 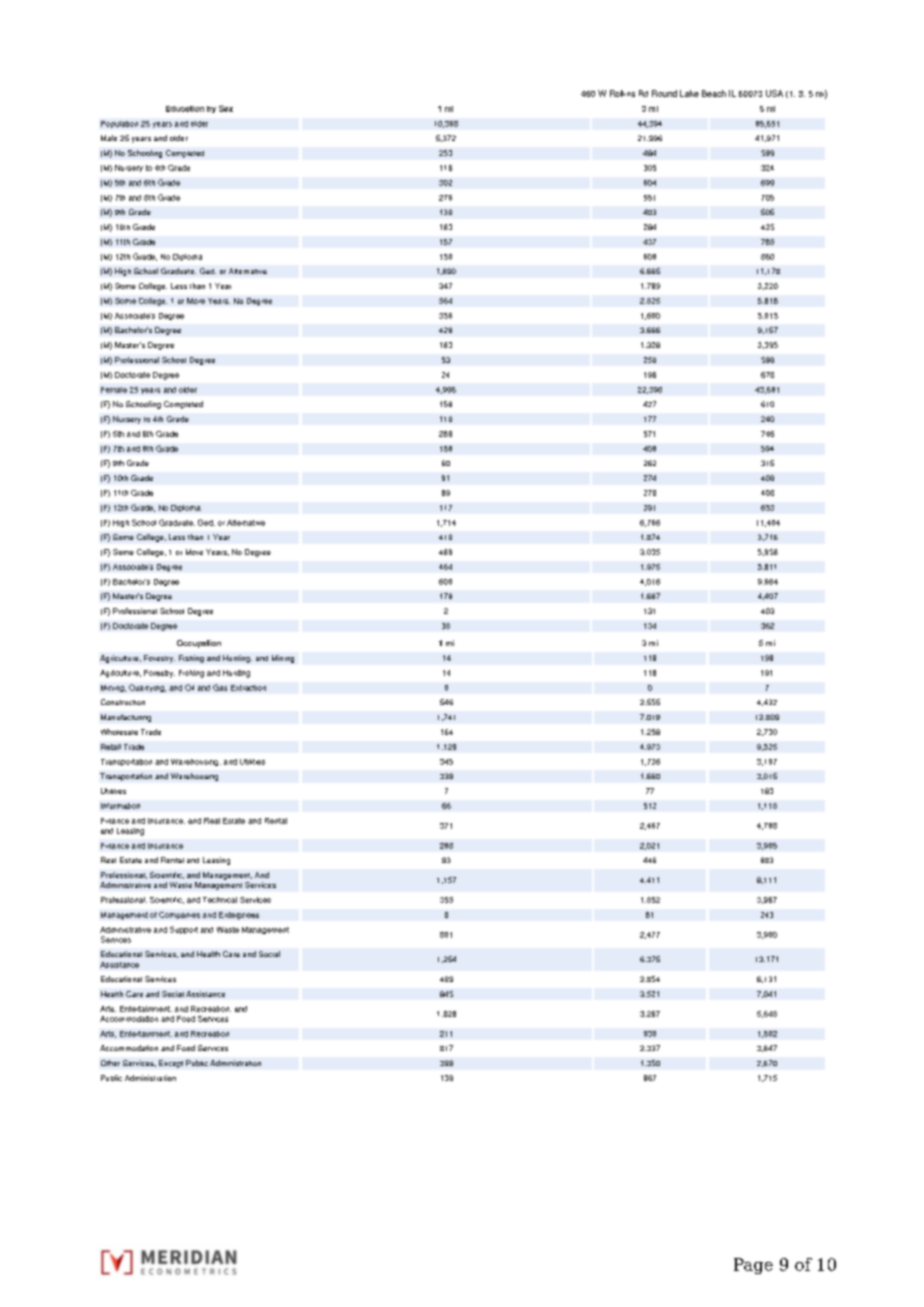 What do you see at coordinates (248, 688) in the screenshot?
I see `Extraction` at bounding box center [248, 688].
